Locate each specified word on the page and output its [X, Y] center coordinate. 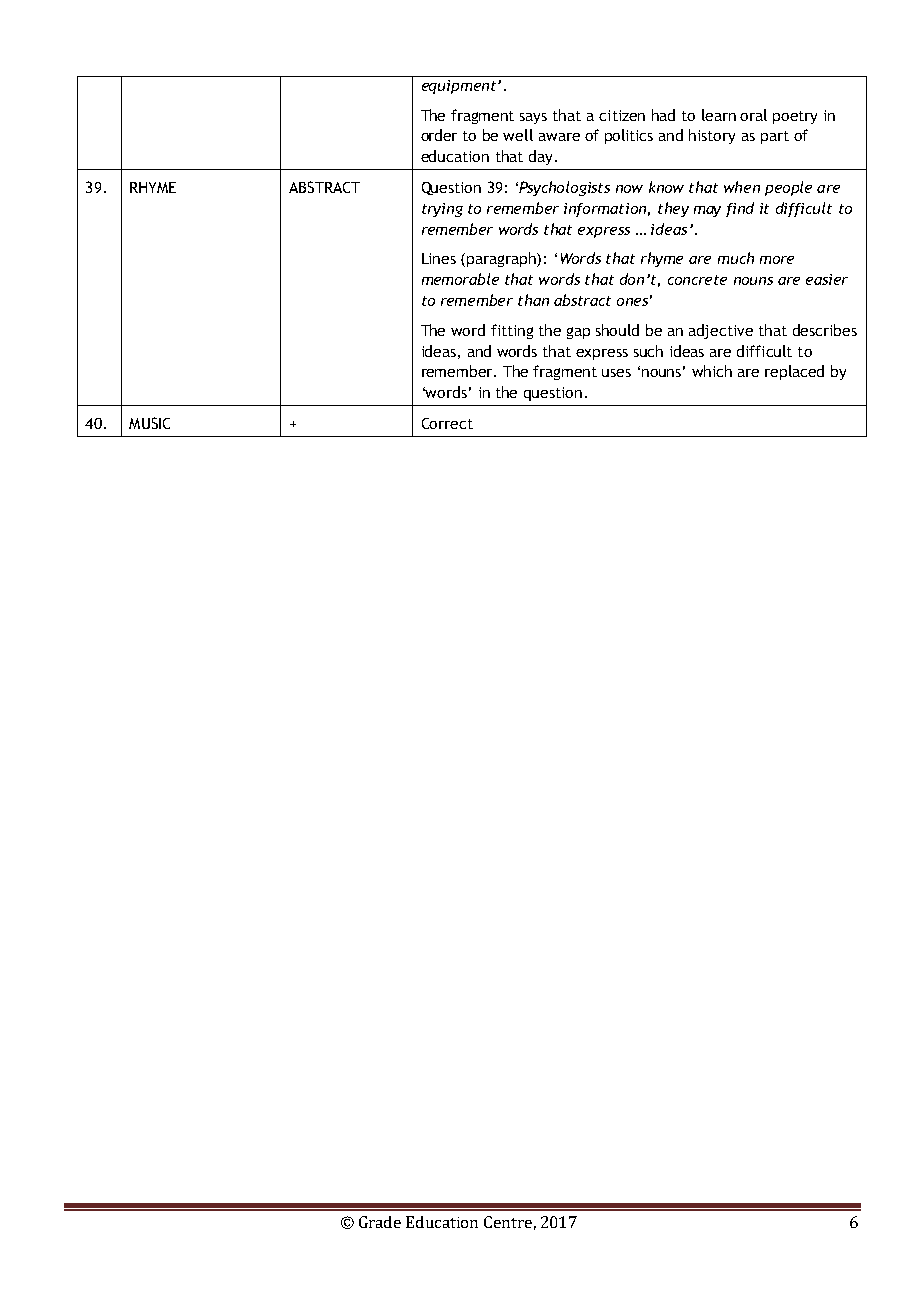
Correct [447, 423]
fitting [512, 331]
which [712, 371]
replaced [794, 372]
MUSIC [149, 423]
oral [753, 115]
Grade [380, 1222]
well [518, 135]
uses [616, 373]
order [439, 135]
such [648, 351]
